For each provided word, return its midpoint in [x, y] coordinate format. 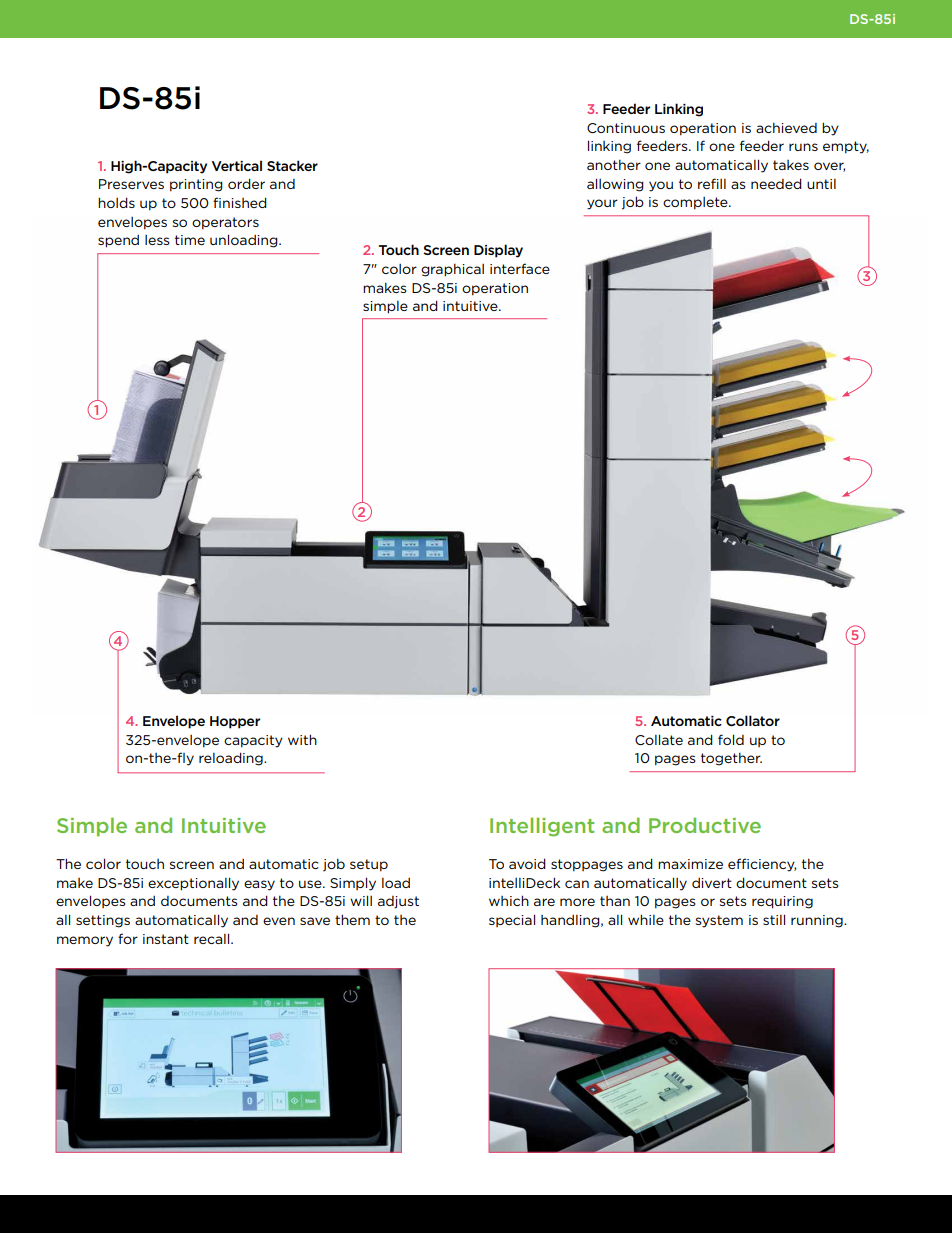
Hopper [235, 722]
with [302, 739]
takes [791, 165]
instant [166, 939]
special [512, 920]
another [614, 164]
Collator [753, 720]
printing [196, 185]
